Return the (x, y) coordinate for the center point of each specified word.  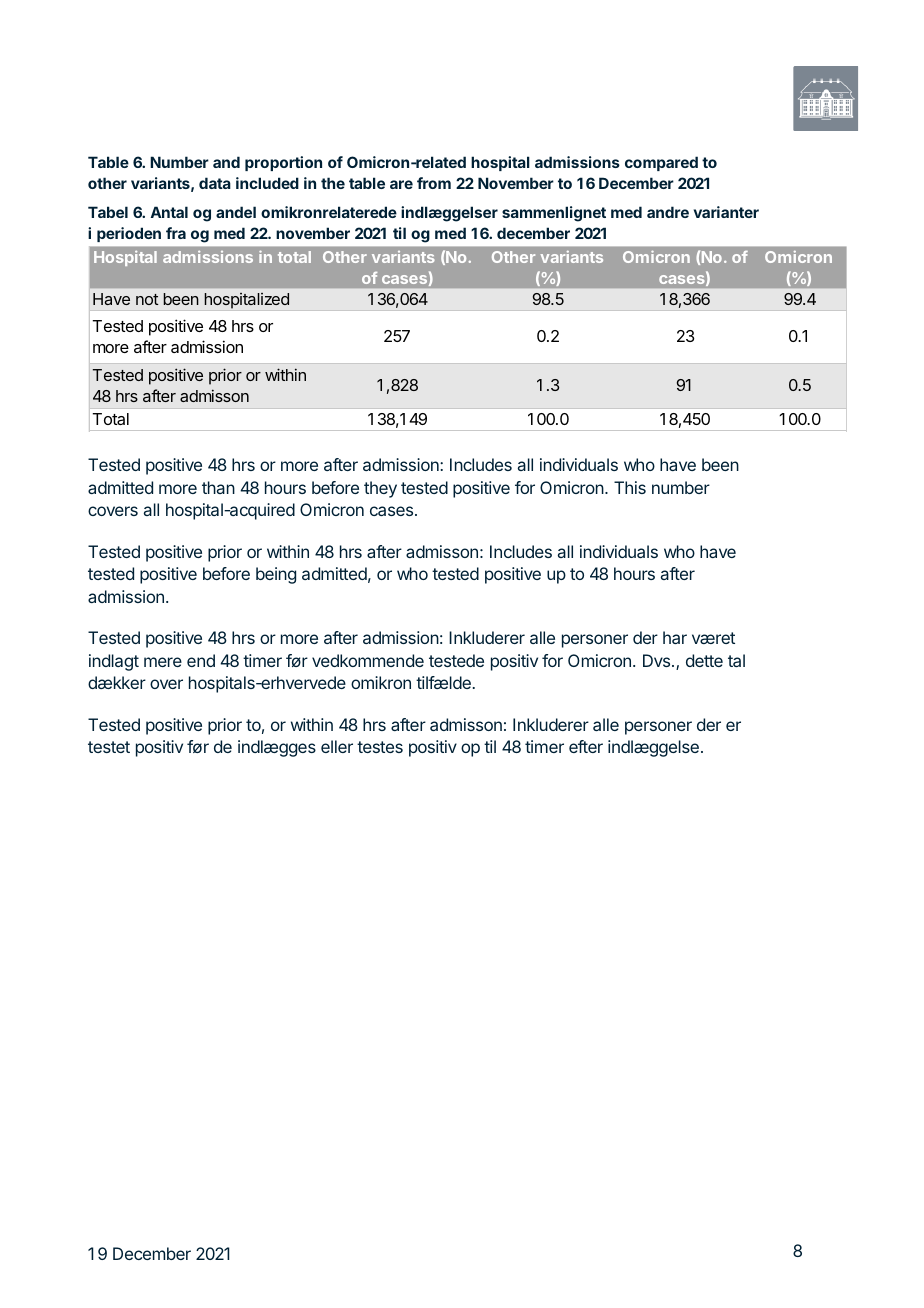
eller (337, 746)
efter (586, 746)
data (215, 183)
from (434, 183)
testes (380, 747)
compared (661, 163)
